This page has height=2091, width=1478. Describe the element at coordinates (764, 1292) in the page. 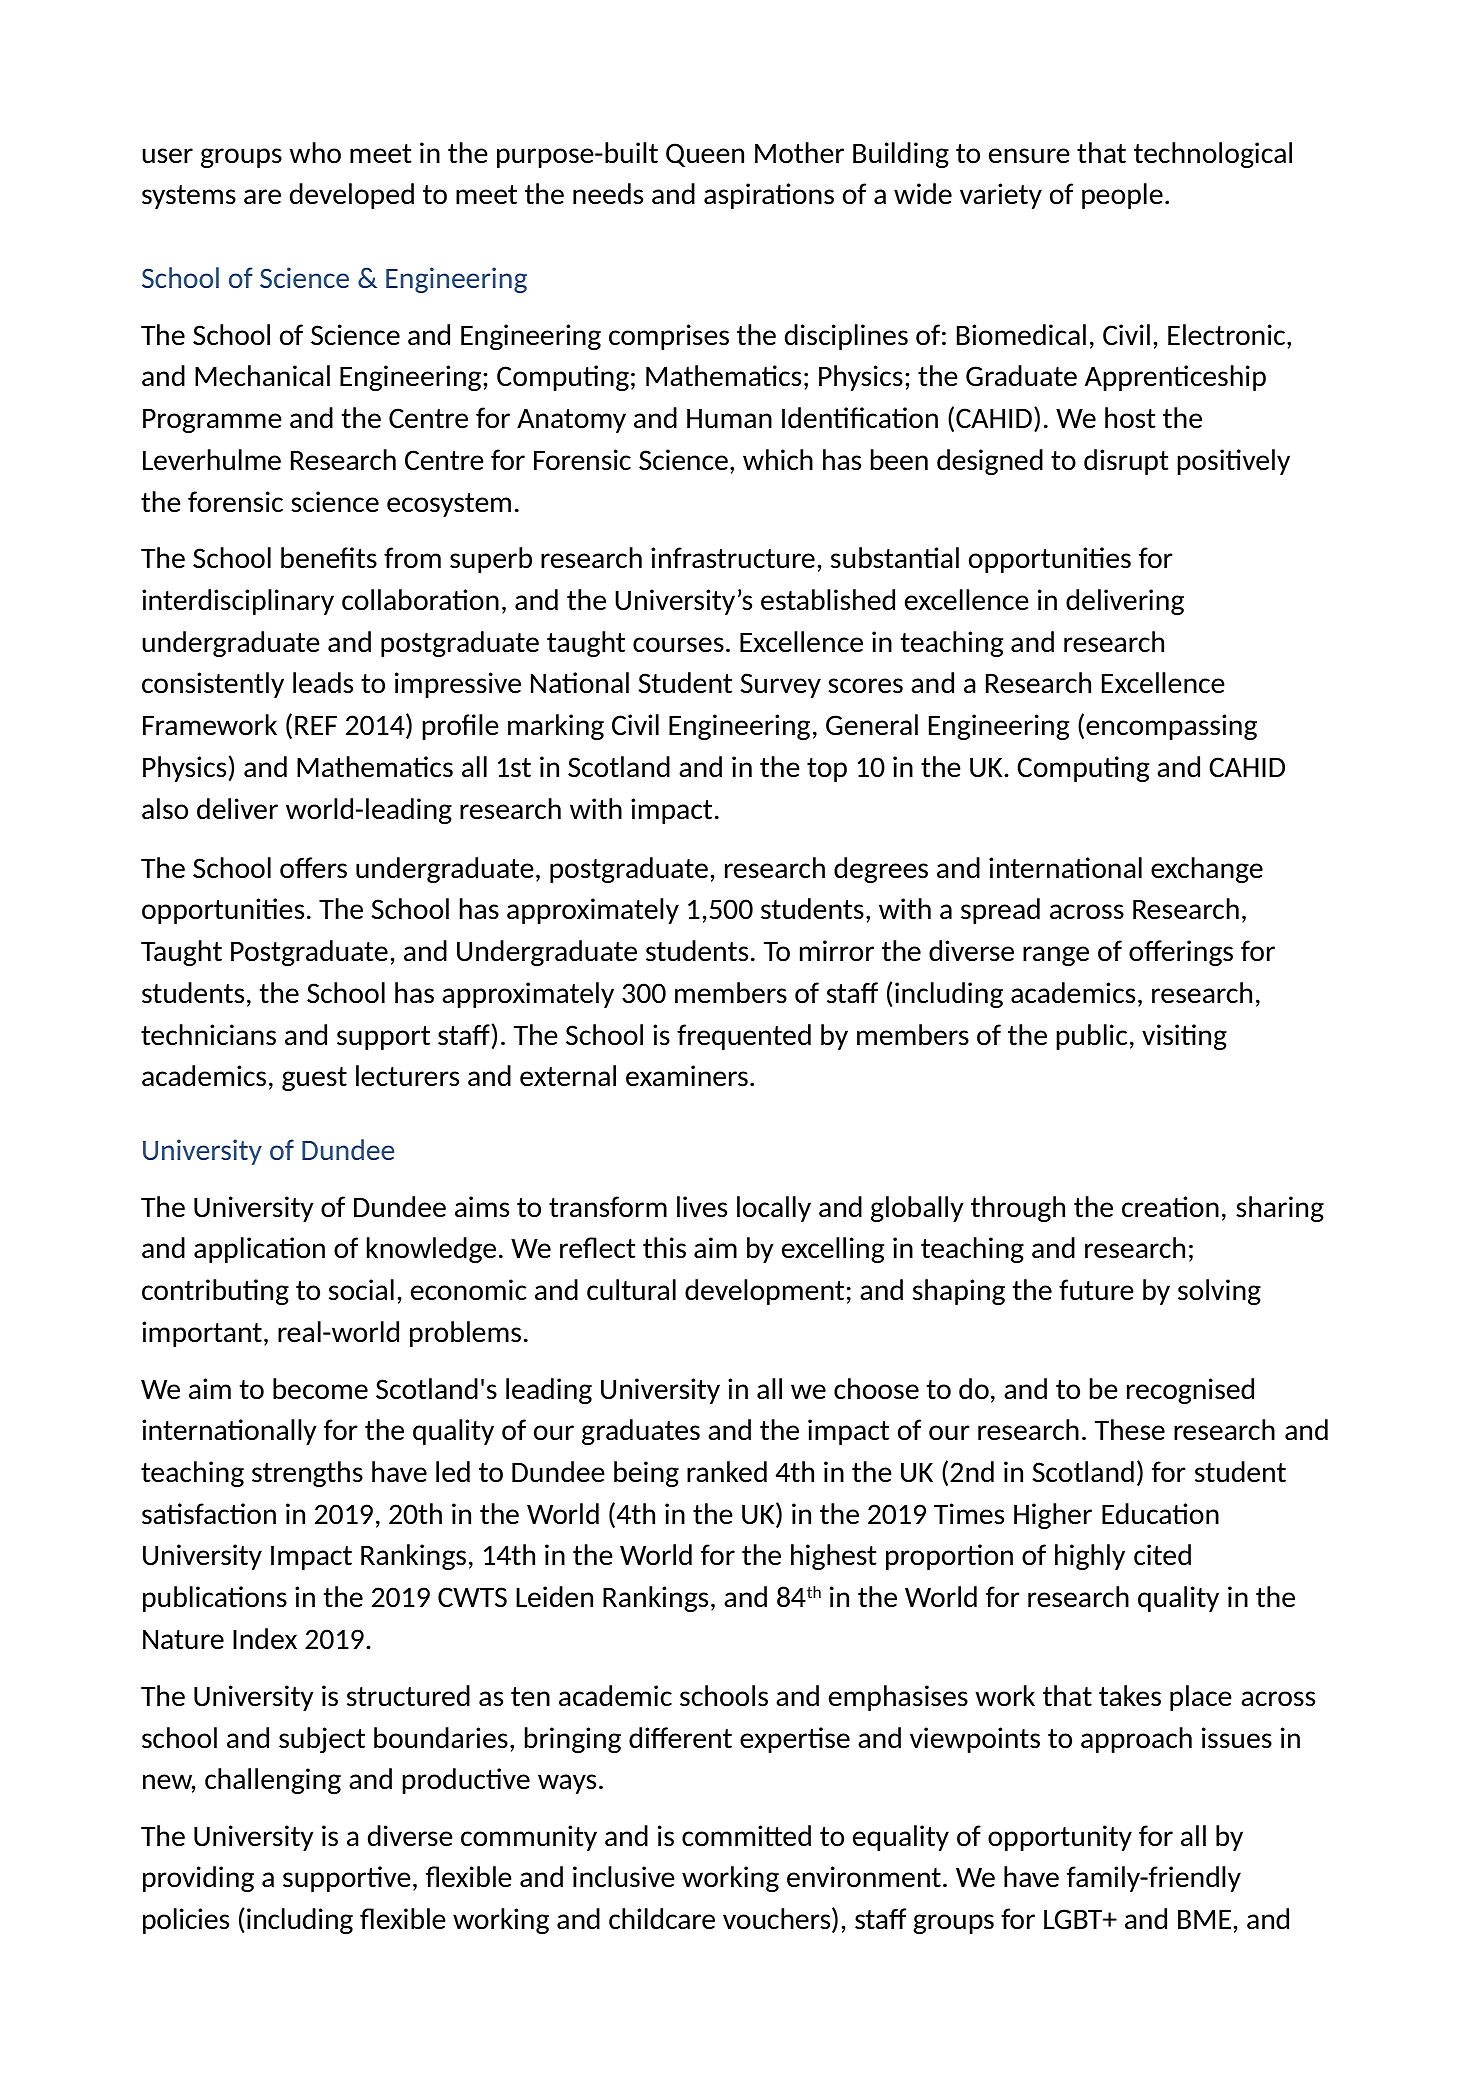

I see `development` at that location.
